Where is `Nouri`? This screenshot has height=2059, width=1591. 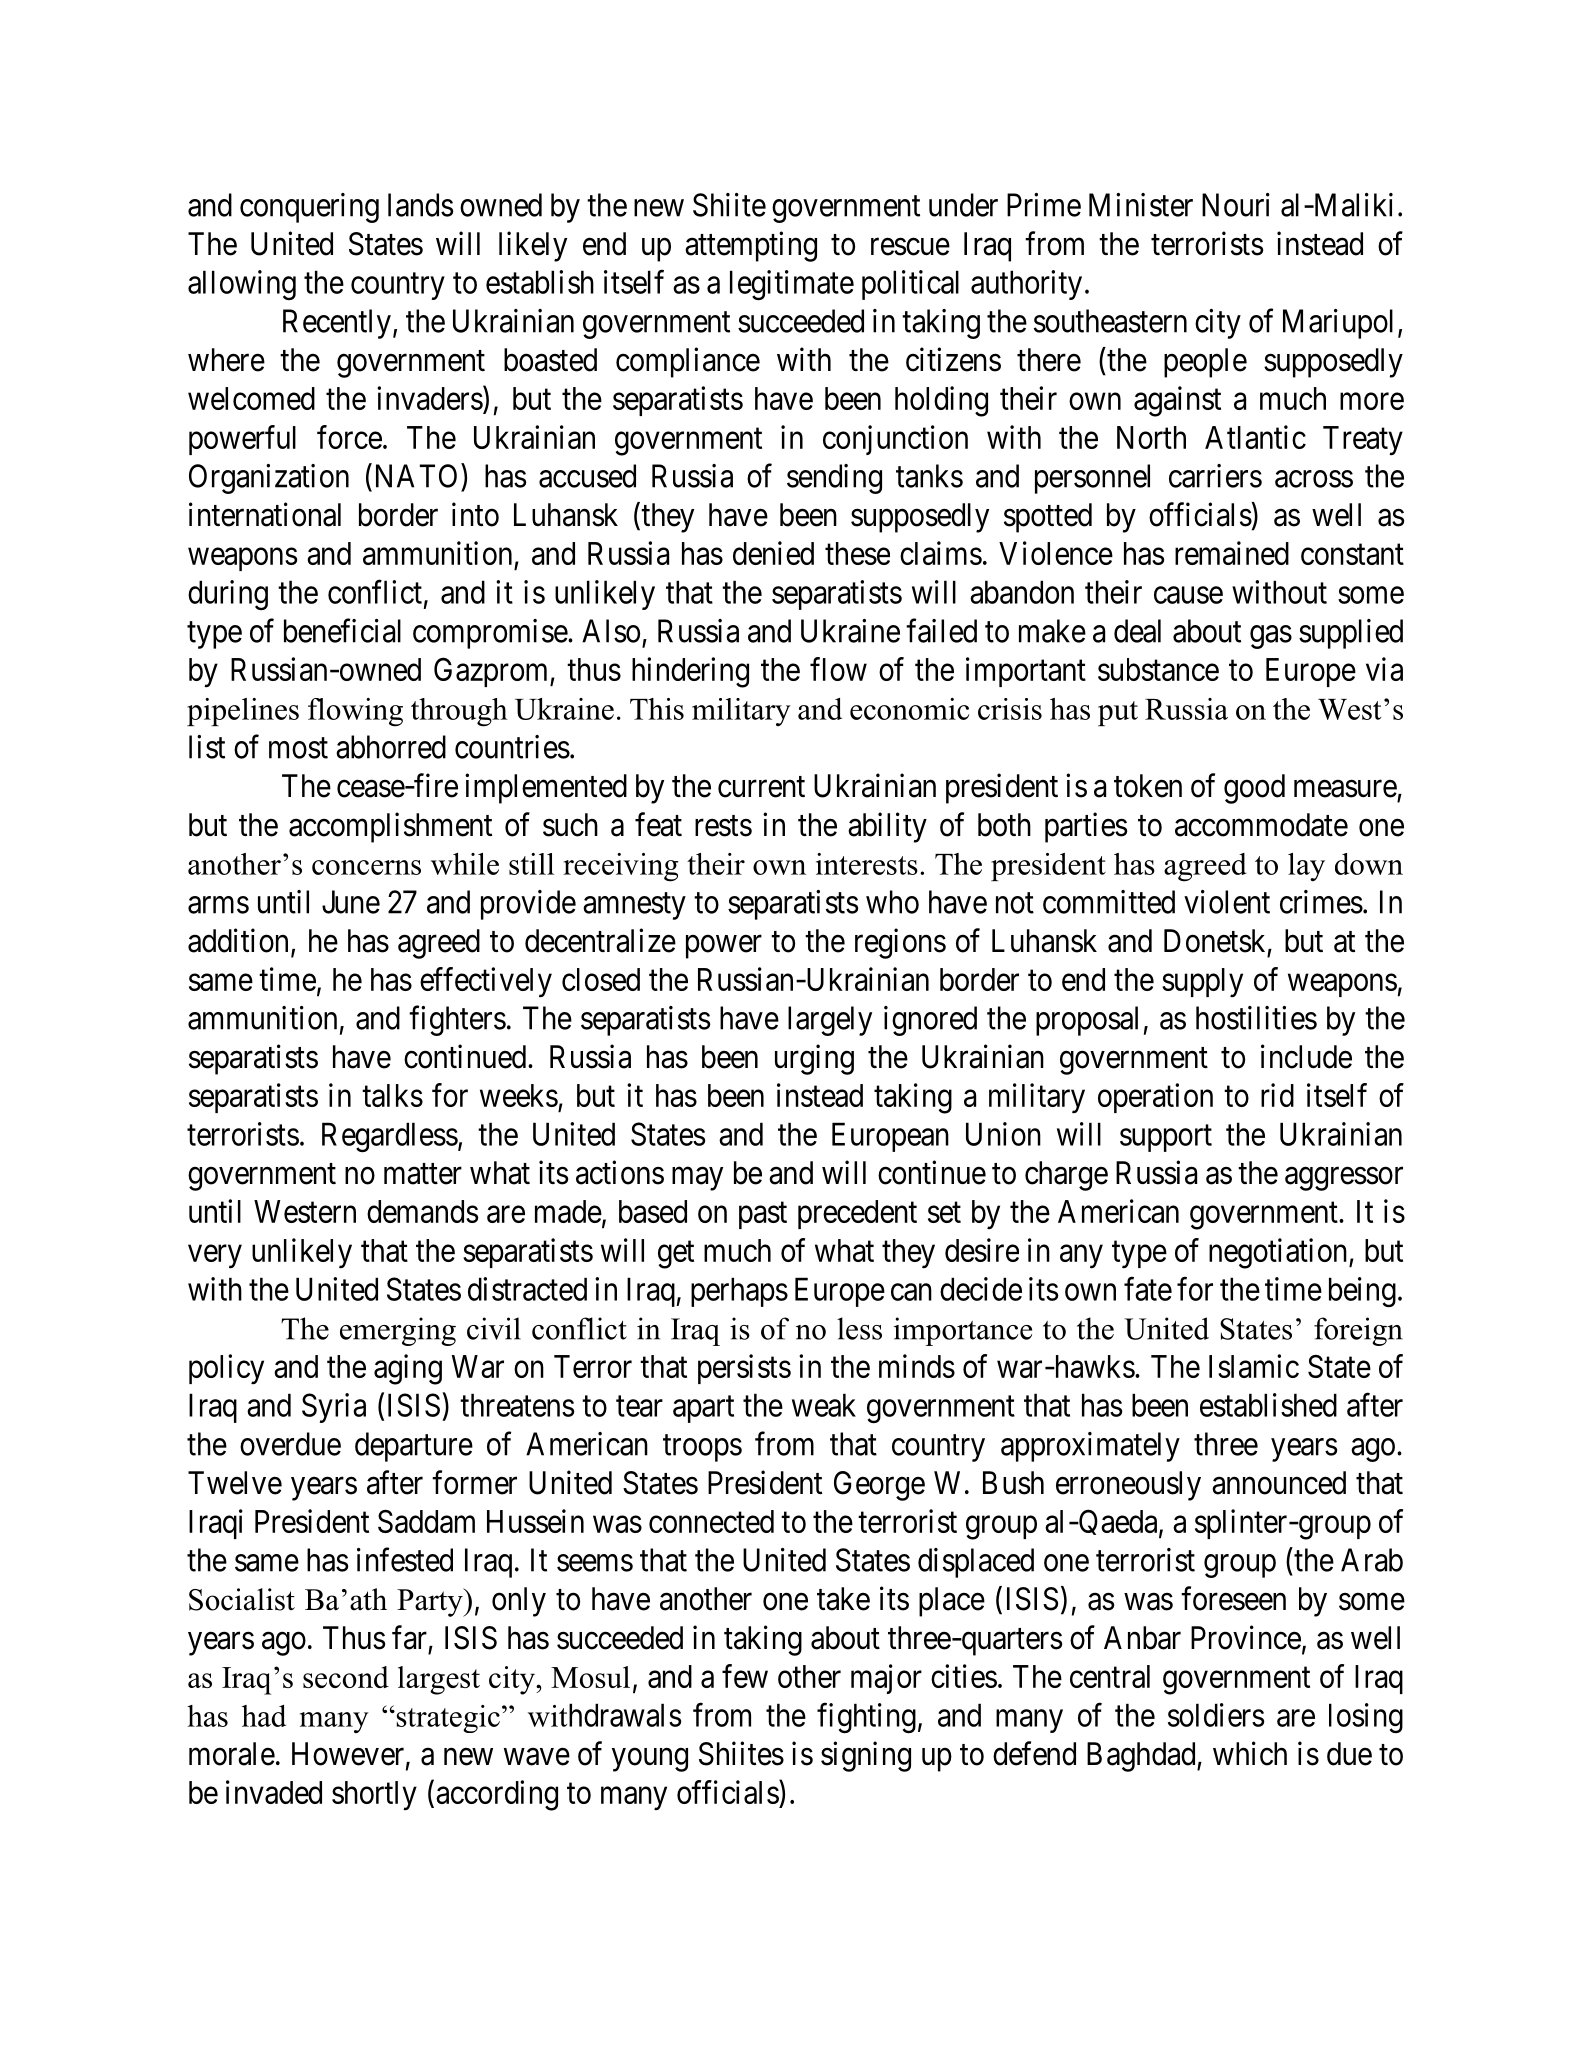 Nouri is located at coordinates (1236, 205).
